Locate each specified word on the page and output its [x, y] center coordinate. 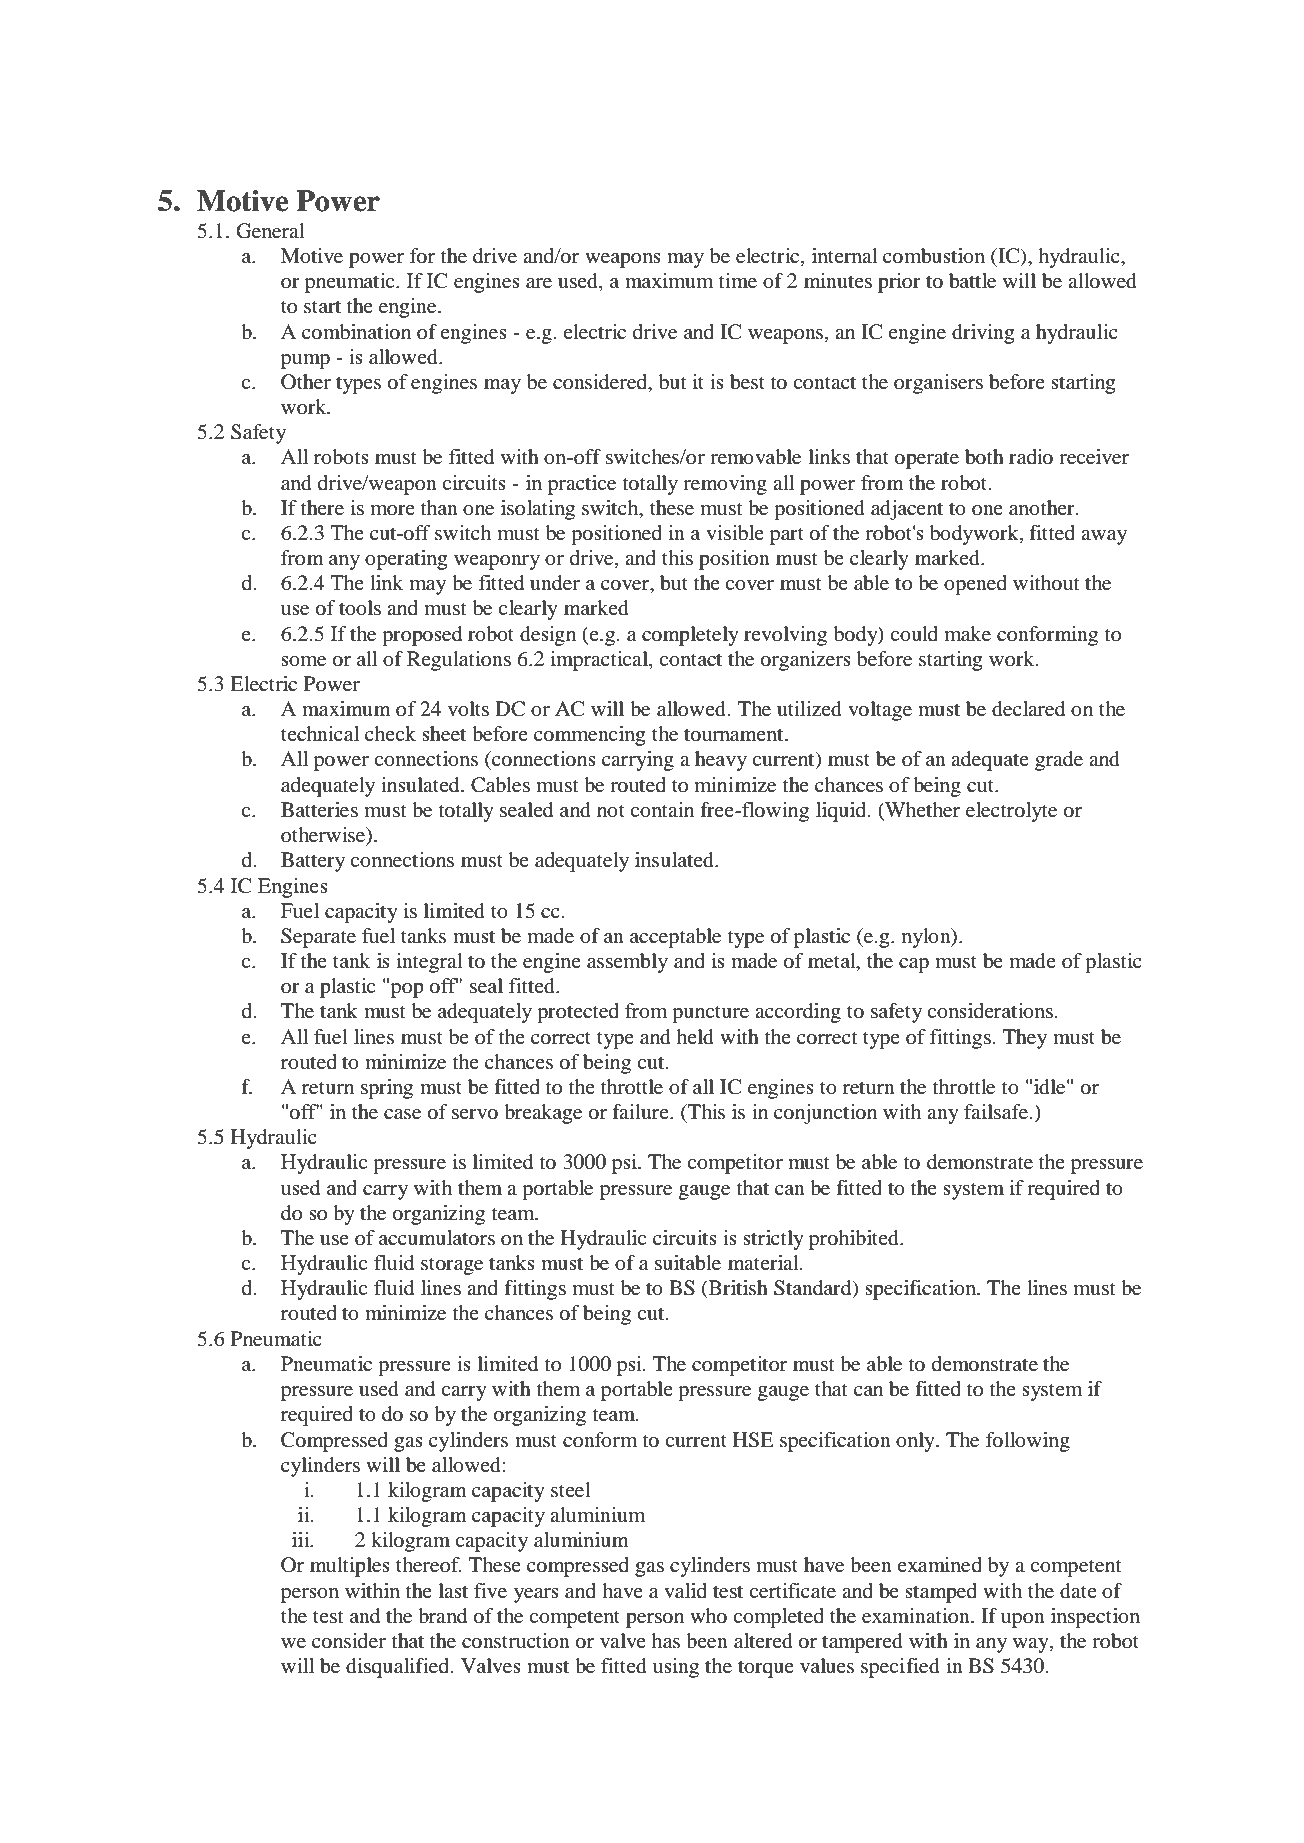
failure [641, 1111]
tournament [735, 735]
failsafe [997, 1112]
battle [972, 281]
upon [1023, 1620]
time [738, 281]
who [708, 1616]
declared [1028, 709]
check [390, 733]
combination [356, 332]
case [402, 1114]
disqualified [399, 1668]
